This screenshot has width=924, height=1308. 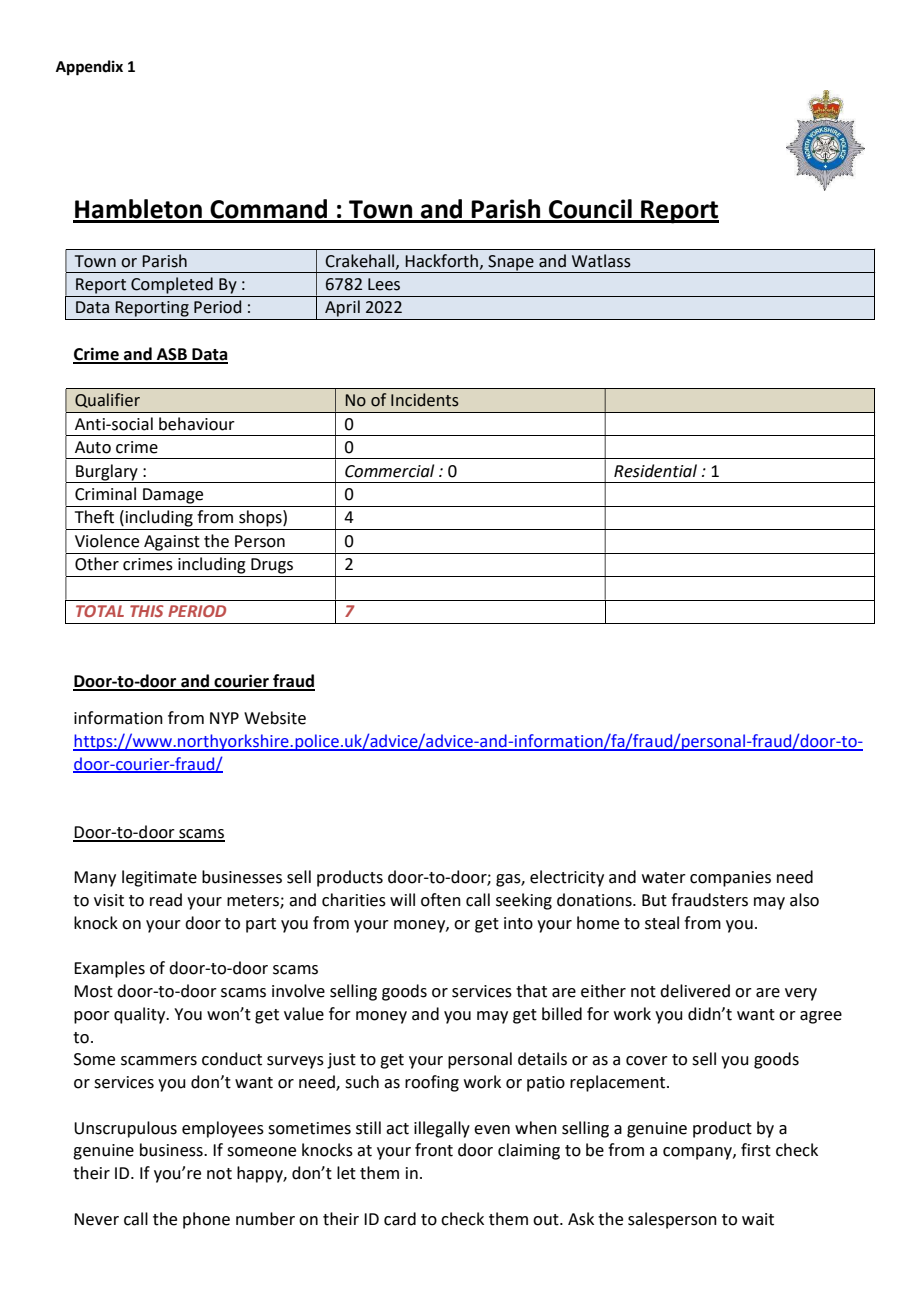 What do you see at coordinates (662, 923) in the screenshot?
I see `steal` at bounding box center [662, 923].
